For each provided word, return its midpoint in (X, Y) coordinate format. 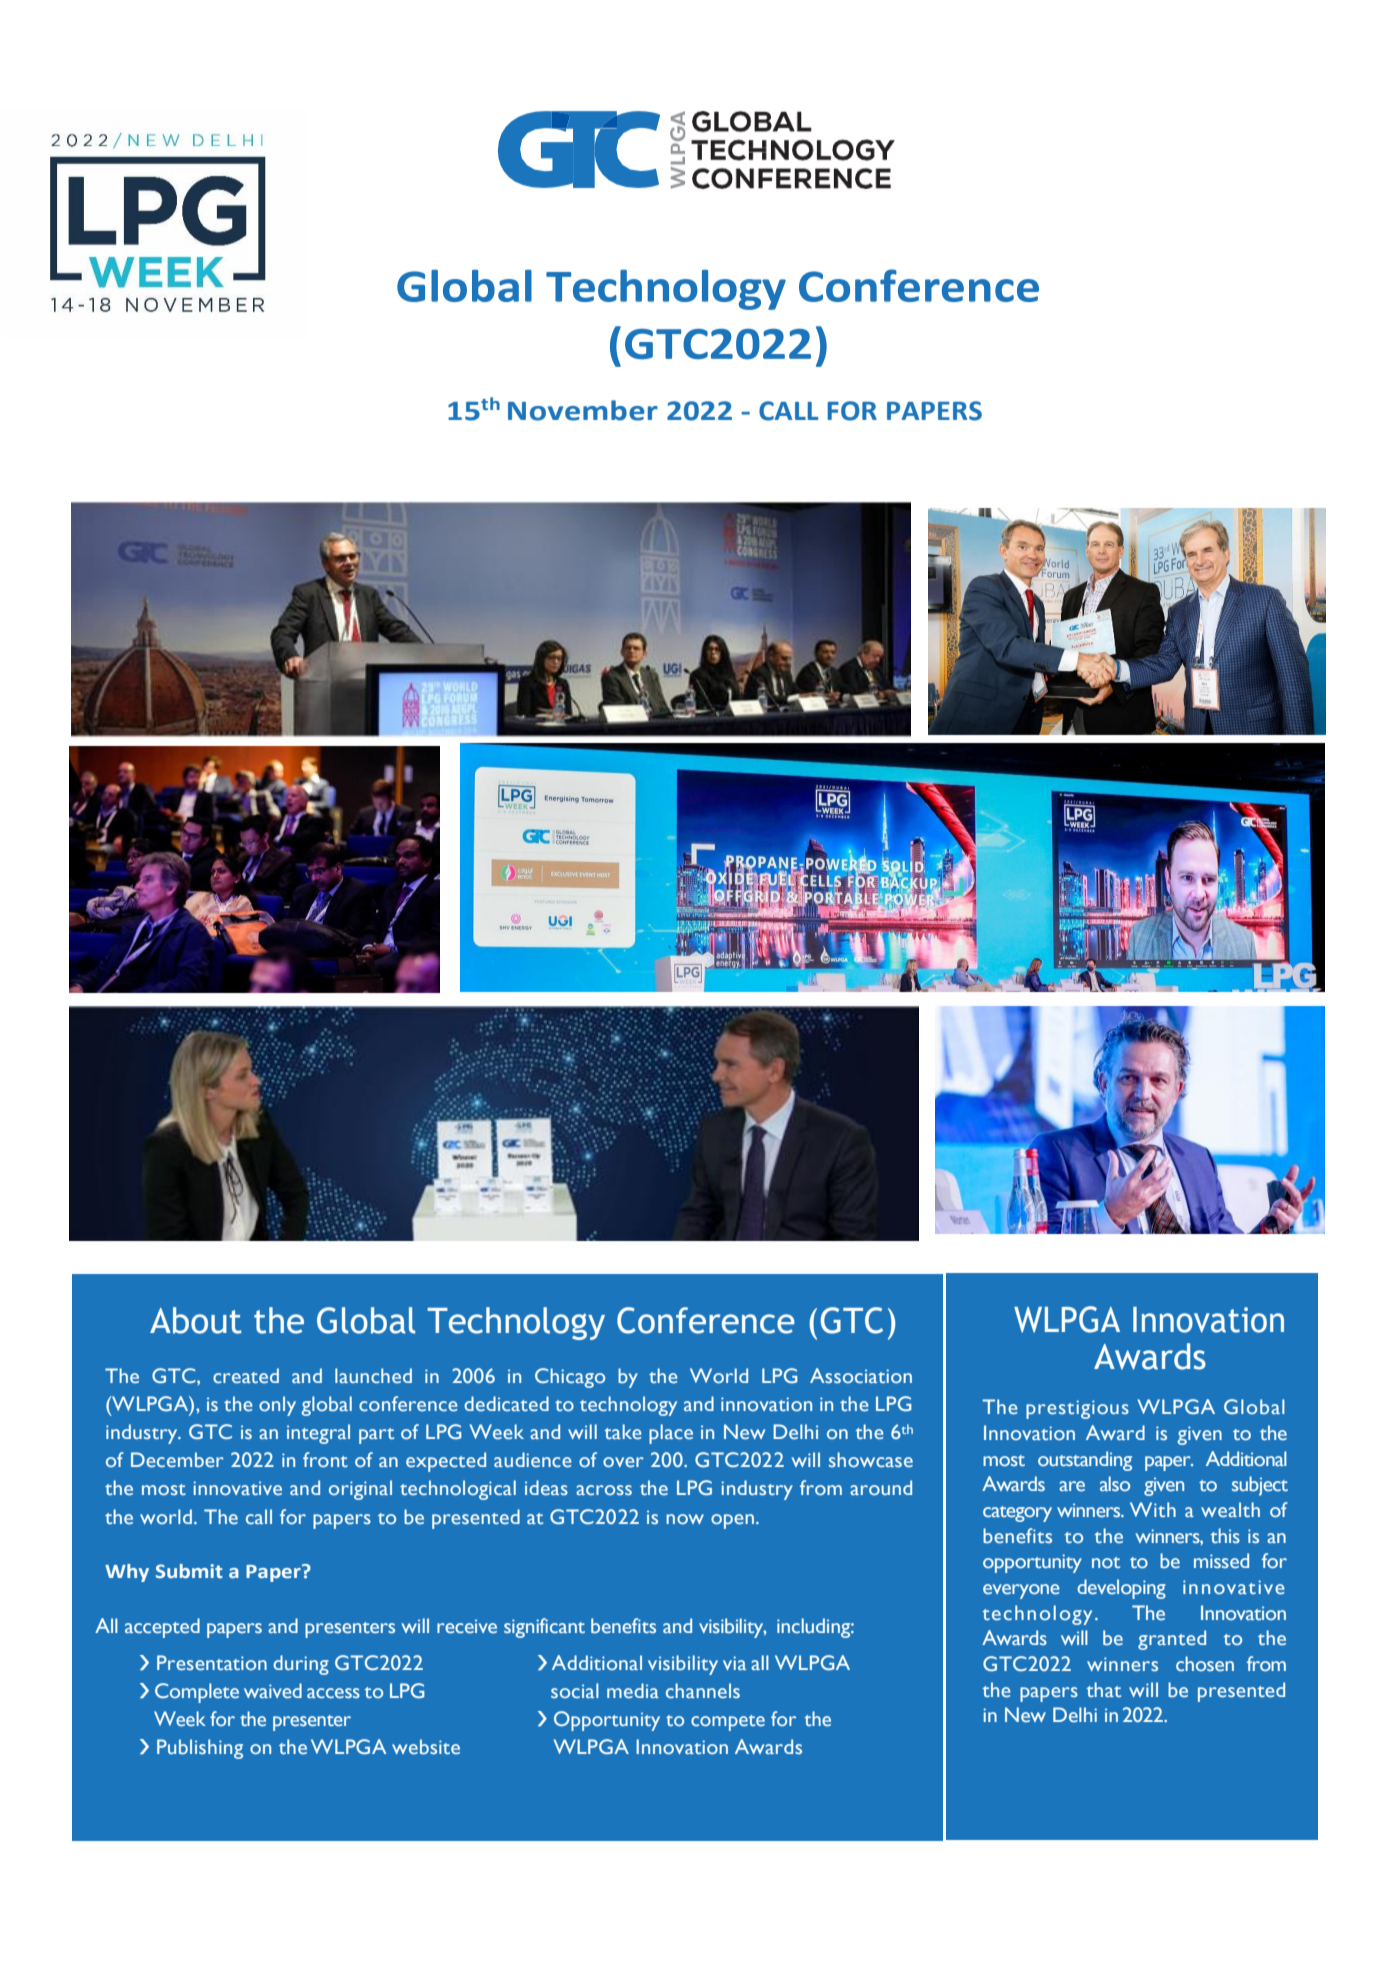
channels (703, 1691)
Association (861, 1375)
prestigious (1077, 1409)
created (246, 1376)
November (583, 410)
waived (273, 1691)
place (671, 1434)
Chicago (570, 1378)
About (196, 1320)
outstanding (1085, 1461)
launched (373, 1375)
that (1104, 1689)
